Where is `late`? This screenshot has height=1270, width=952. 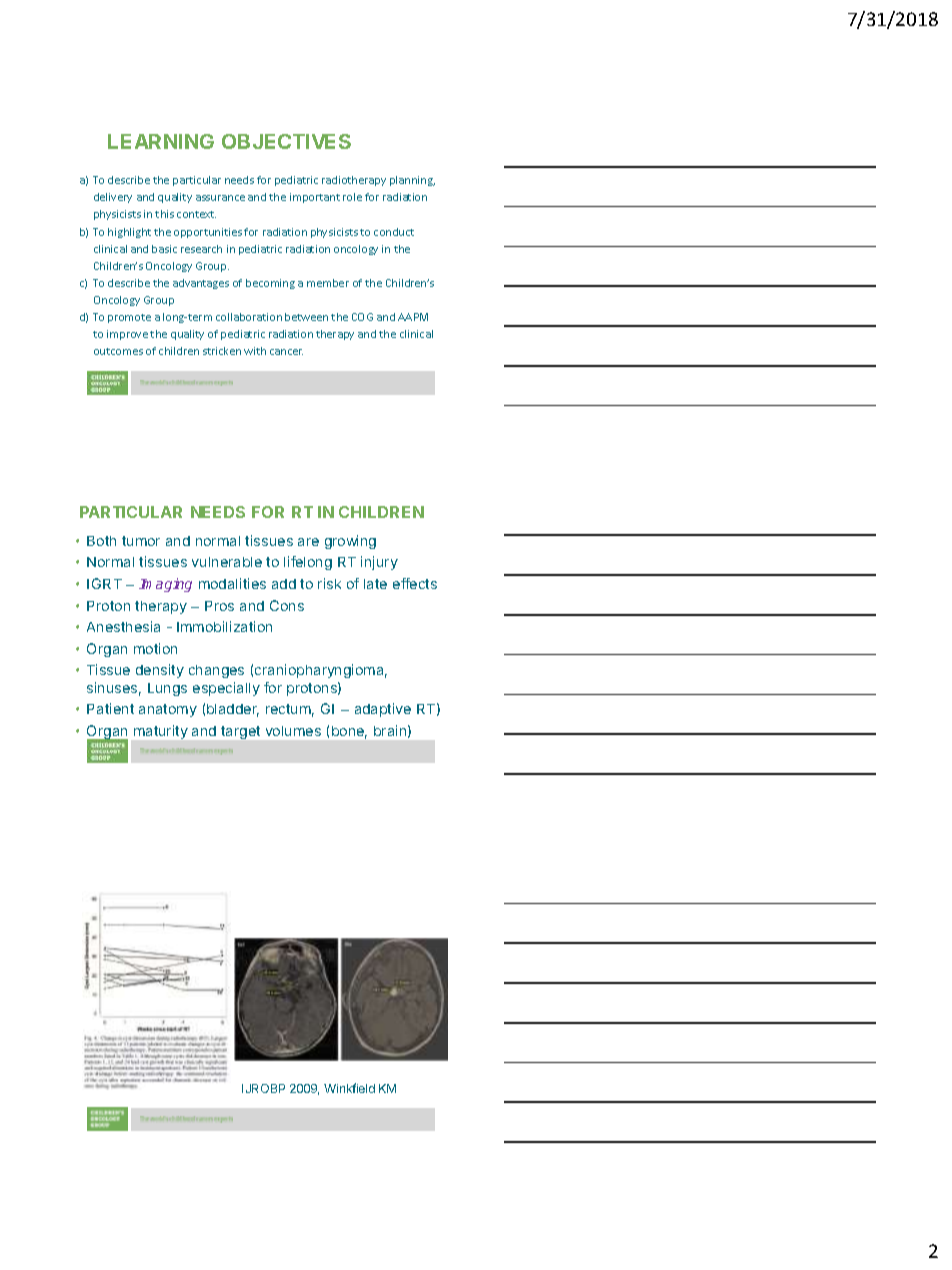 late is located at coordinates (375, 584).
